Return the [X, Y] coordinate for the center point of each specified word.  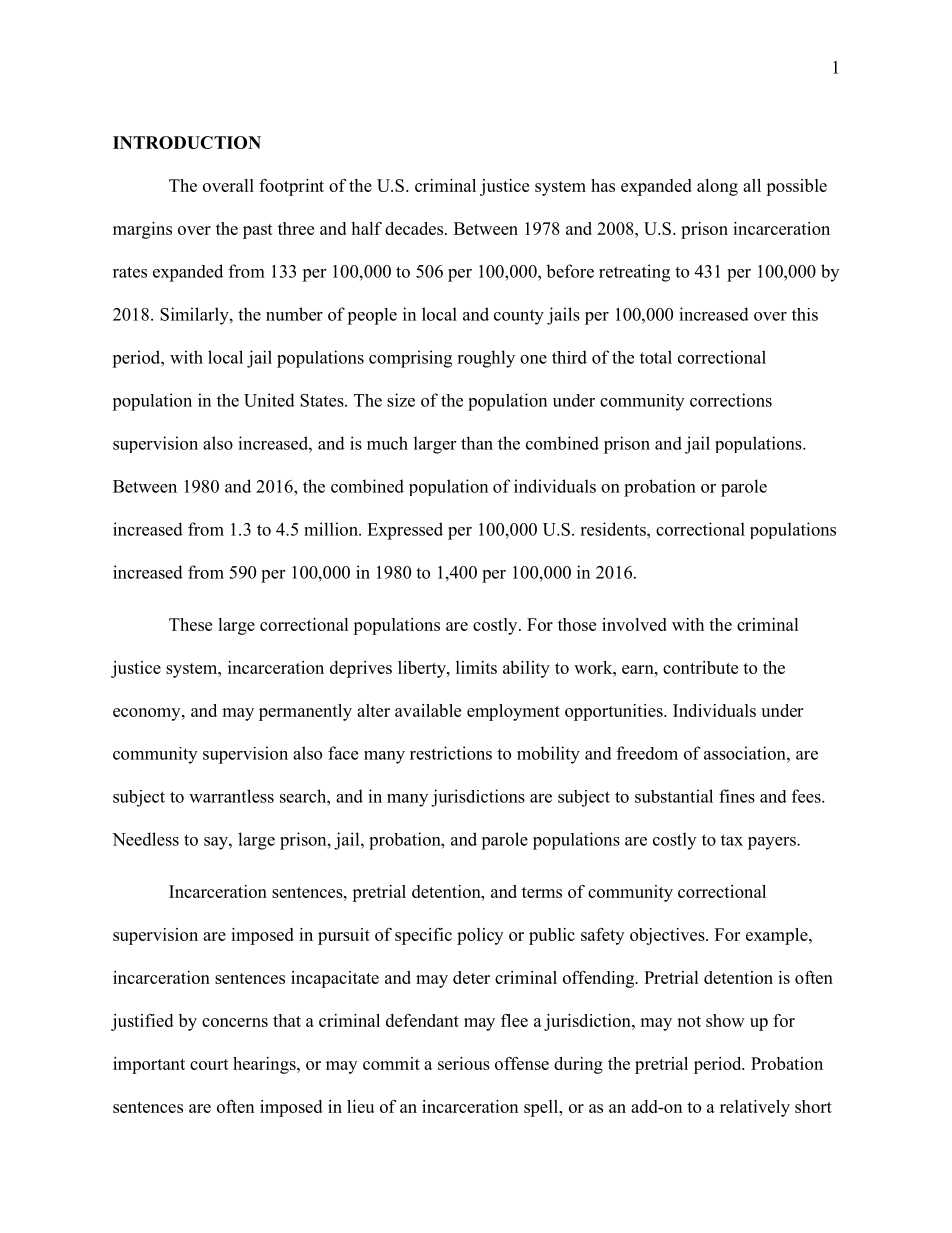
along [717, 187]
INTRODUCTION [187, 142]
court [209, 1064]
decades [415, 228]
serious [464, 1063]
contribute [700, 667]
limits [476, 667]
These [190, 624]
